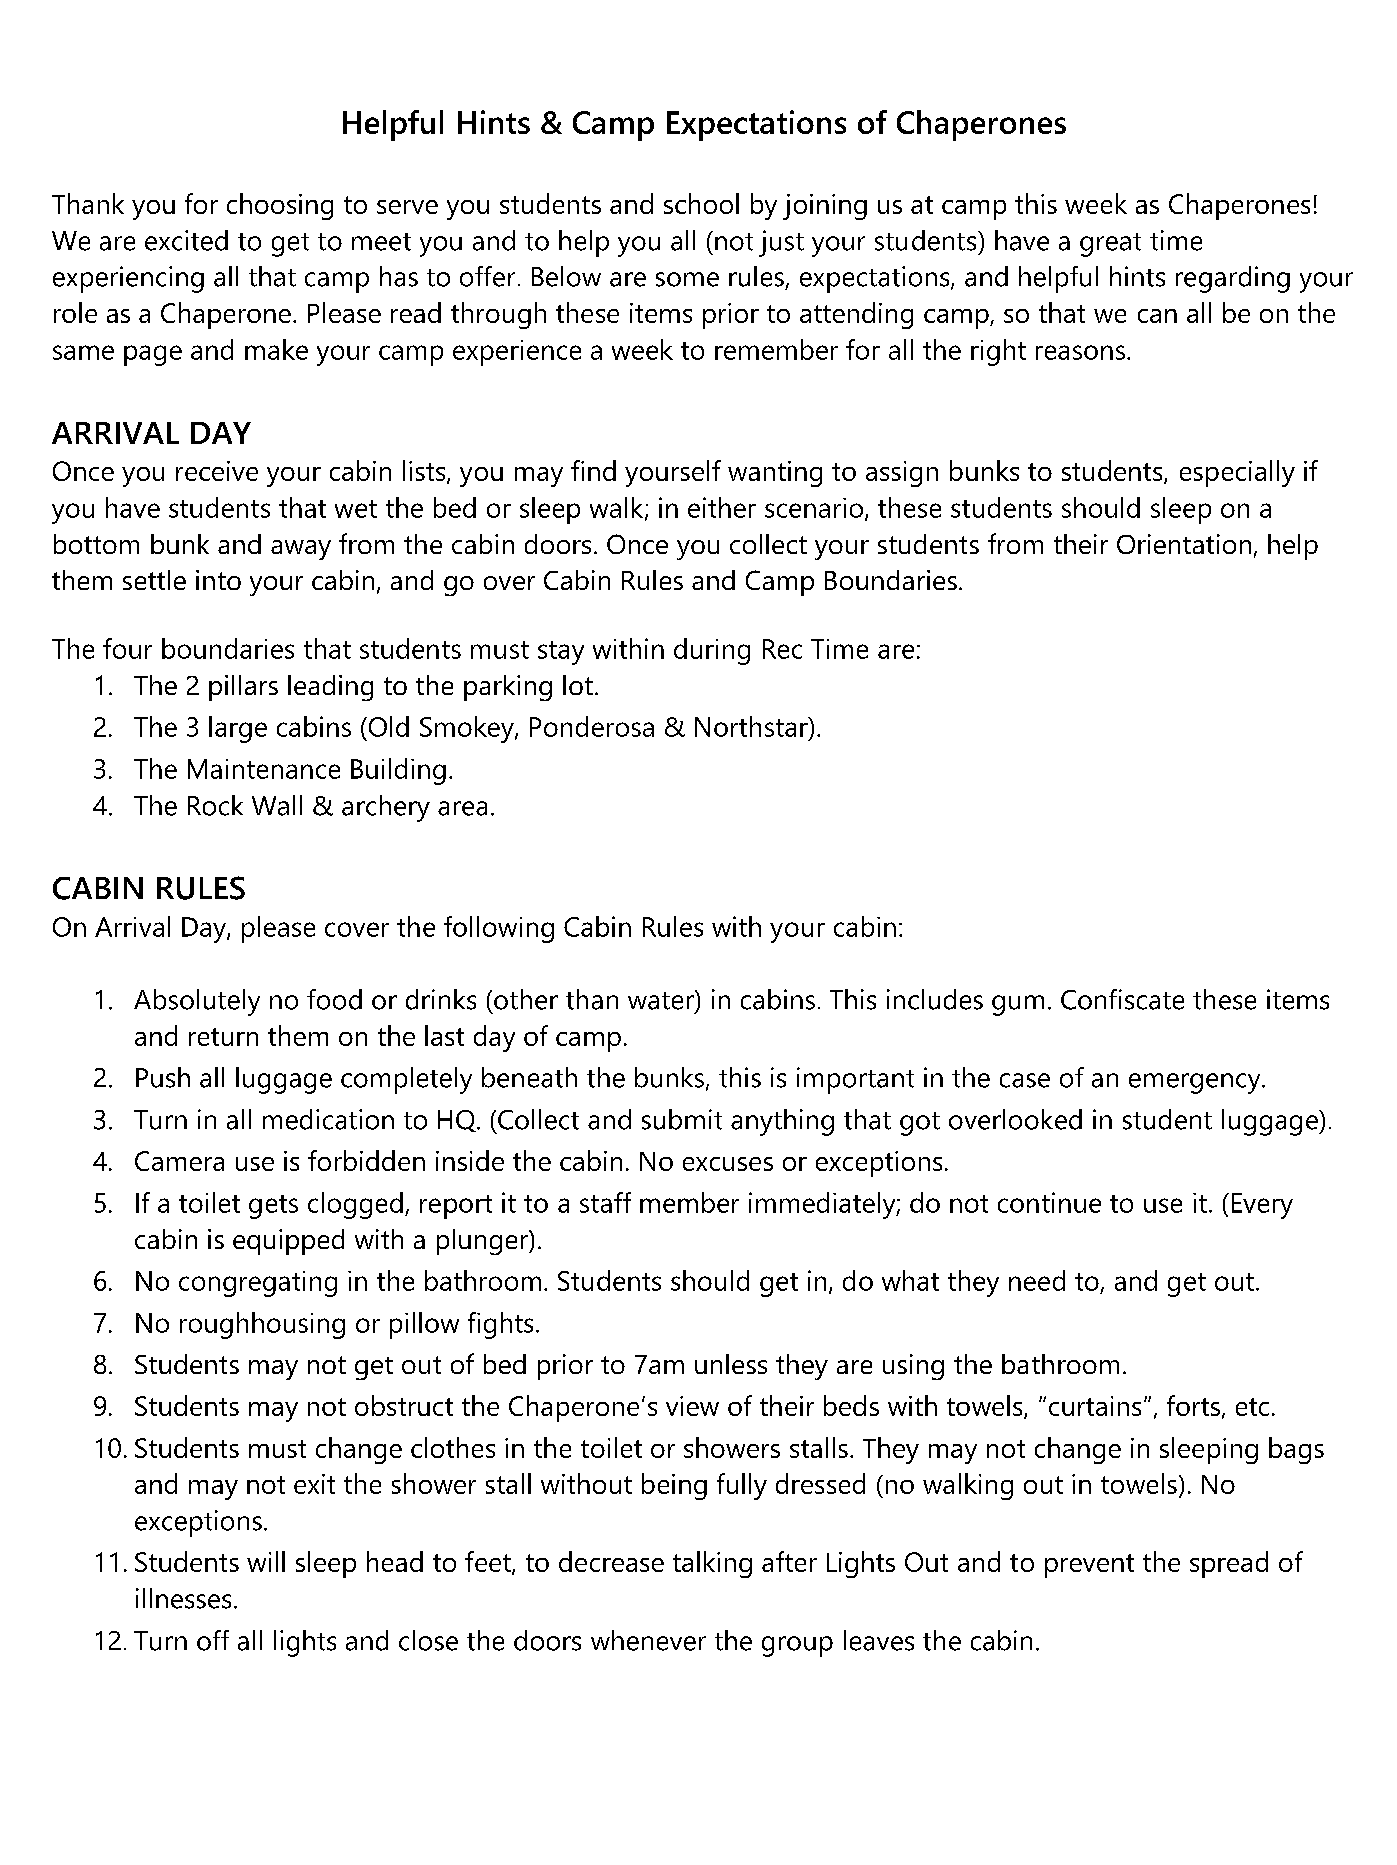 Image resolution: width=1397 pixels, height=1865 pixels. Describe the element at coordinates (712, 1564) in the page. I see `talking` at that location.
